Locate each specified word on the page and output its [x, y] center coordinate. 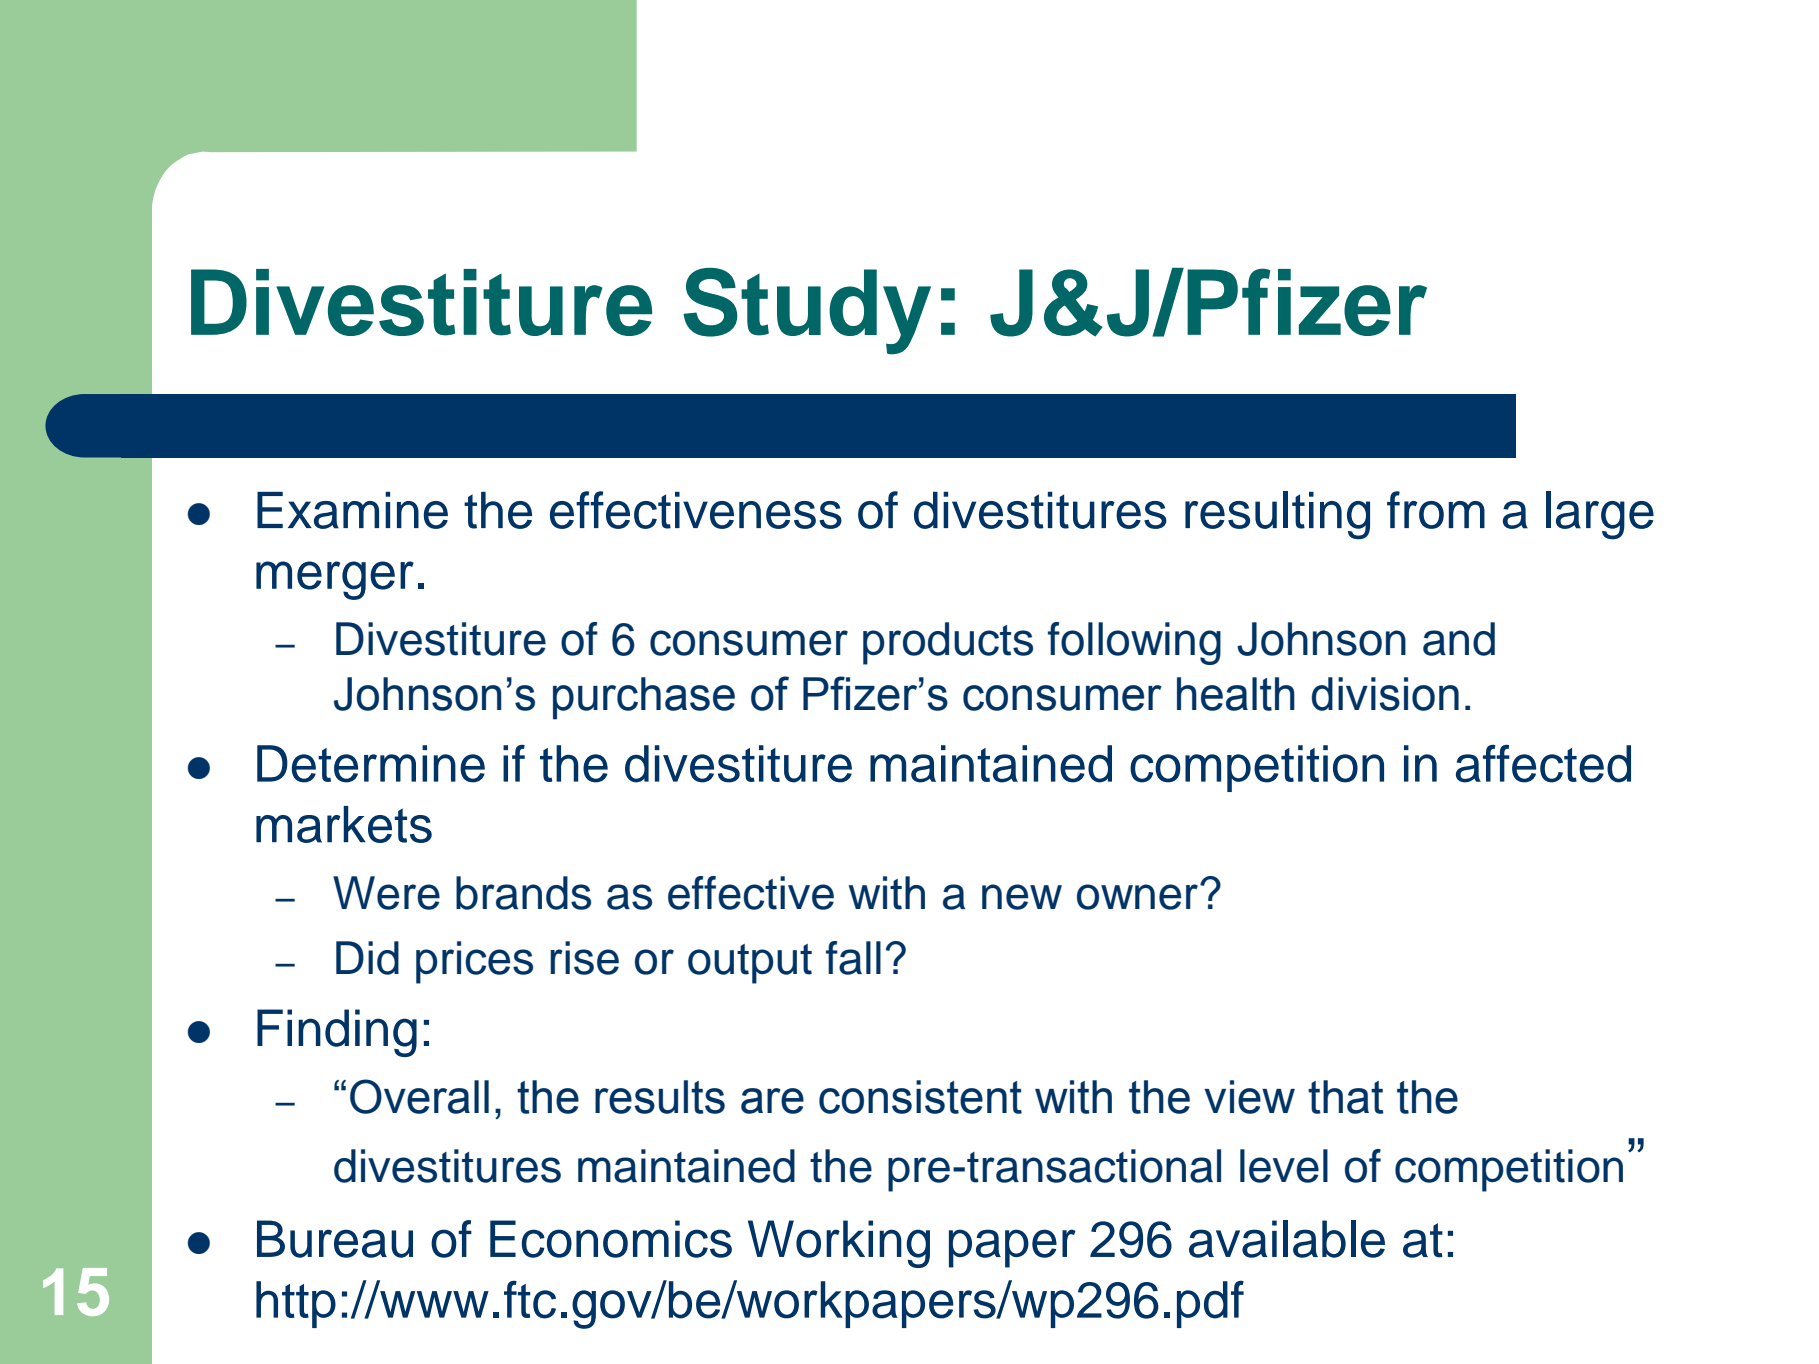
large [1600, 515]
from [1436, 510]
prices [474, 962]
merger [335, 580]
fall [853, 958]
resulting [1277, 515]
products [948, 643]
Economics [611, 1239]
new [1022, 897]
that [1346, 1097]
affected [1543, 763]
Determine [371, 764]
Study [807, 311]
